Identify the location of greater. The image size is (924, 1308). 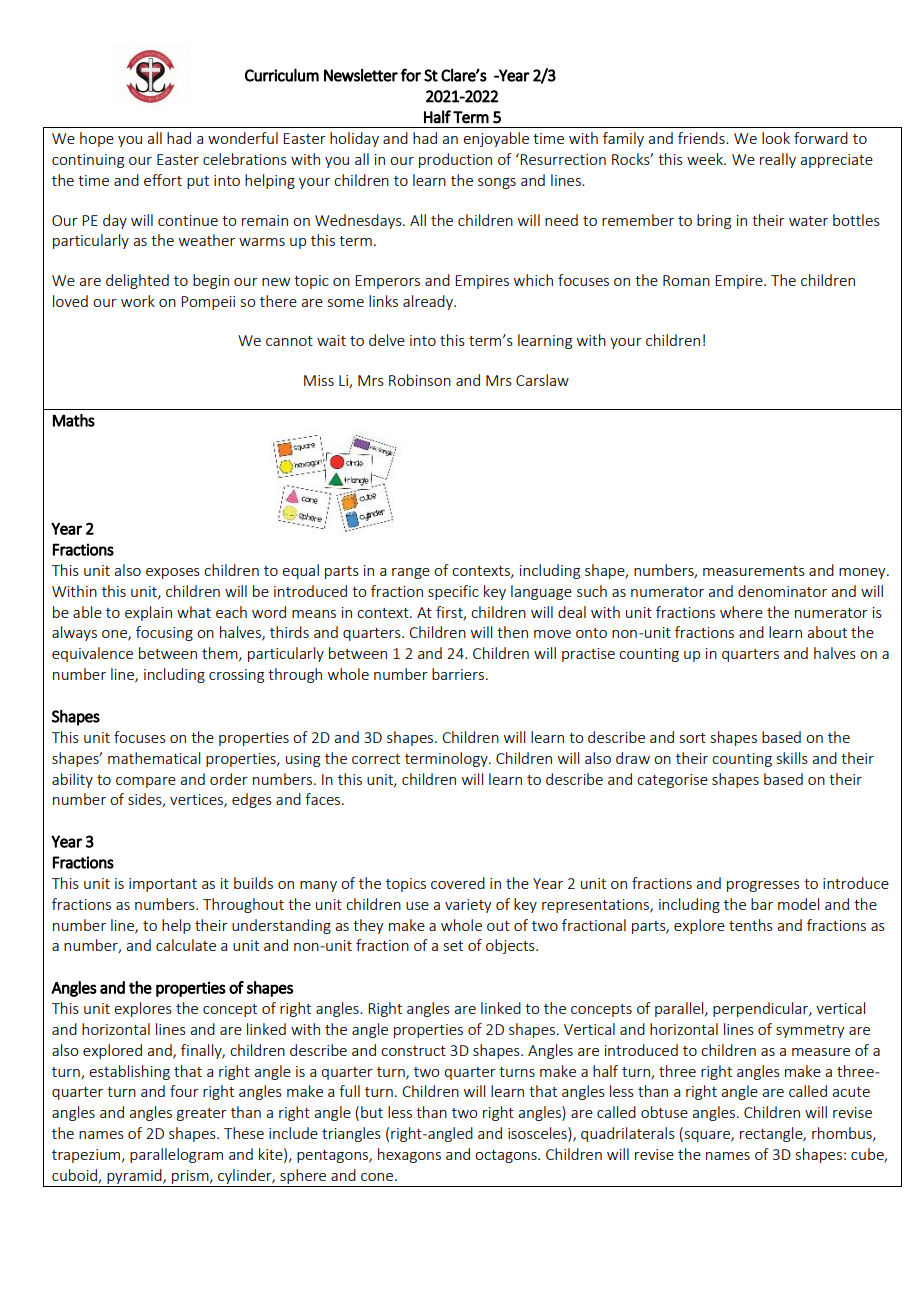
(202, 1114).
